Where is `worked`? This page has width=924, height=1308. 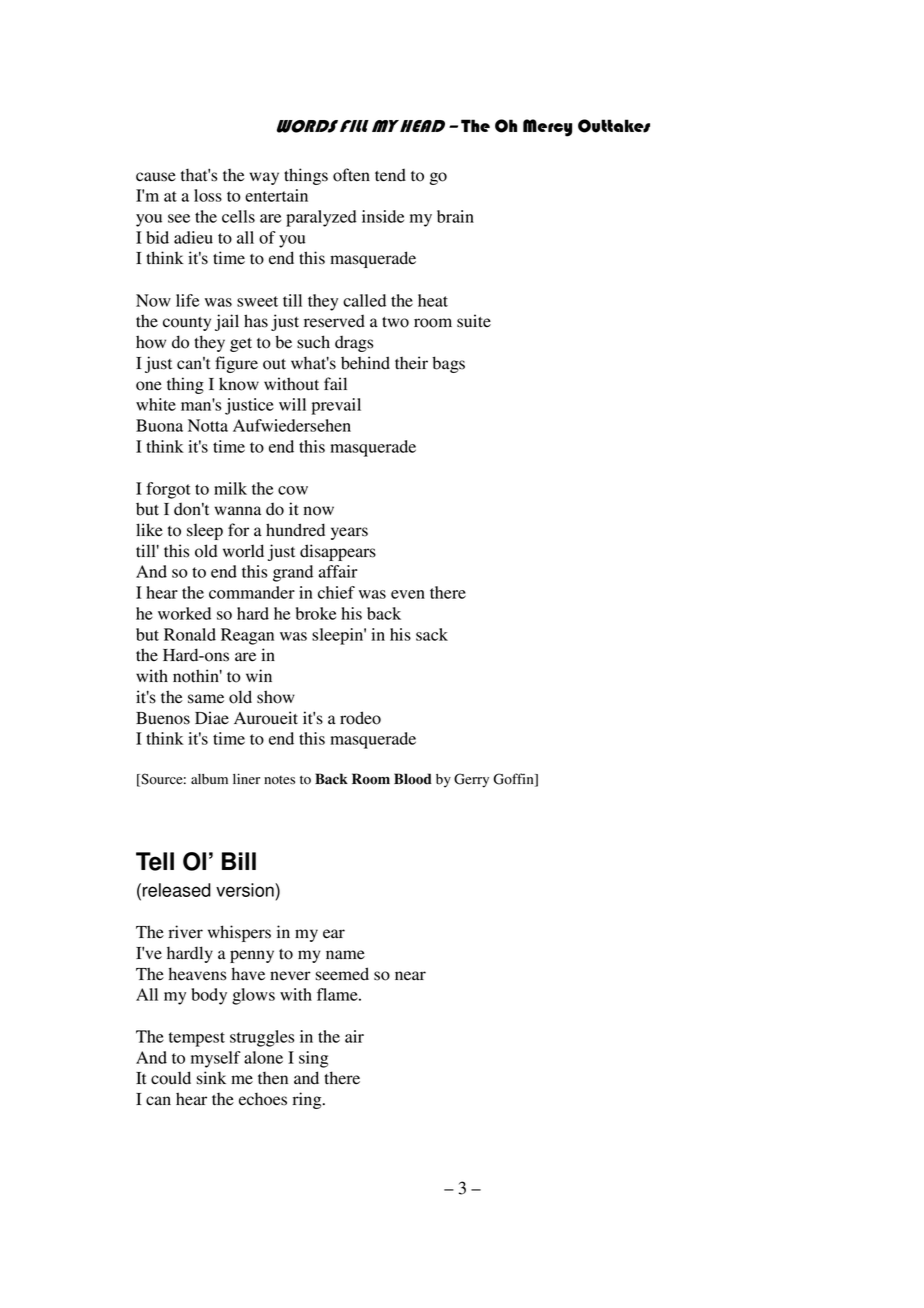 worked is located at coordinates (184, 613).
